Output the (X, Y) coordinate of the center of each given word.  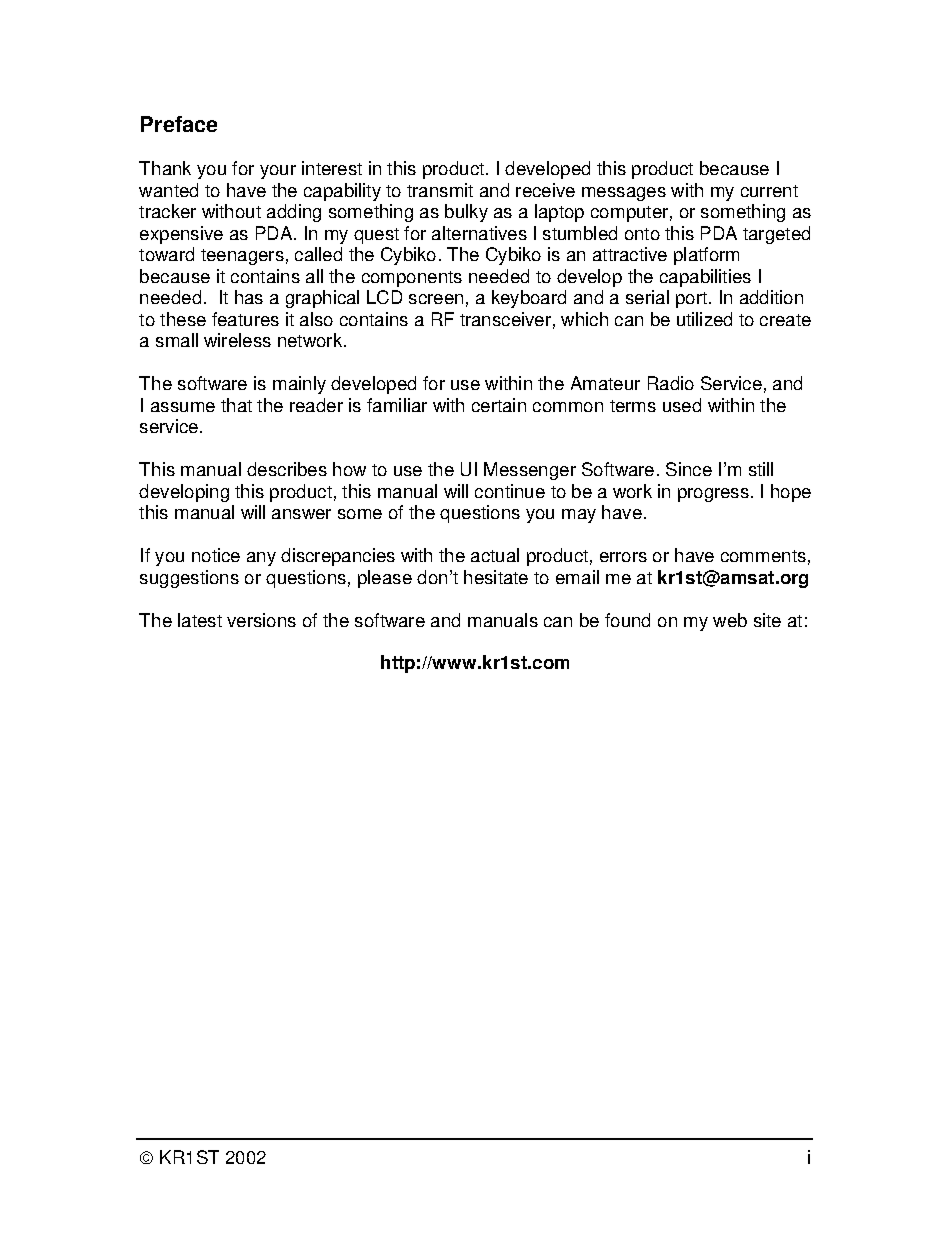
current (769, 191)
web (730, 620)
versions (261, 620)
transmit (440, 190)
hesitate (496, 577)
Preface (179, 124)
